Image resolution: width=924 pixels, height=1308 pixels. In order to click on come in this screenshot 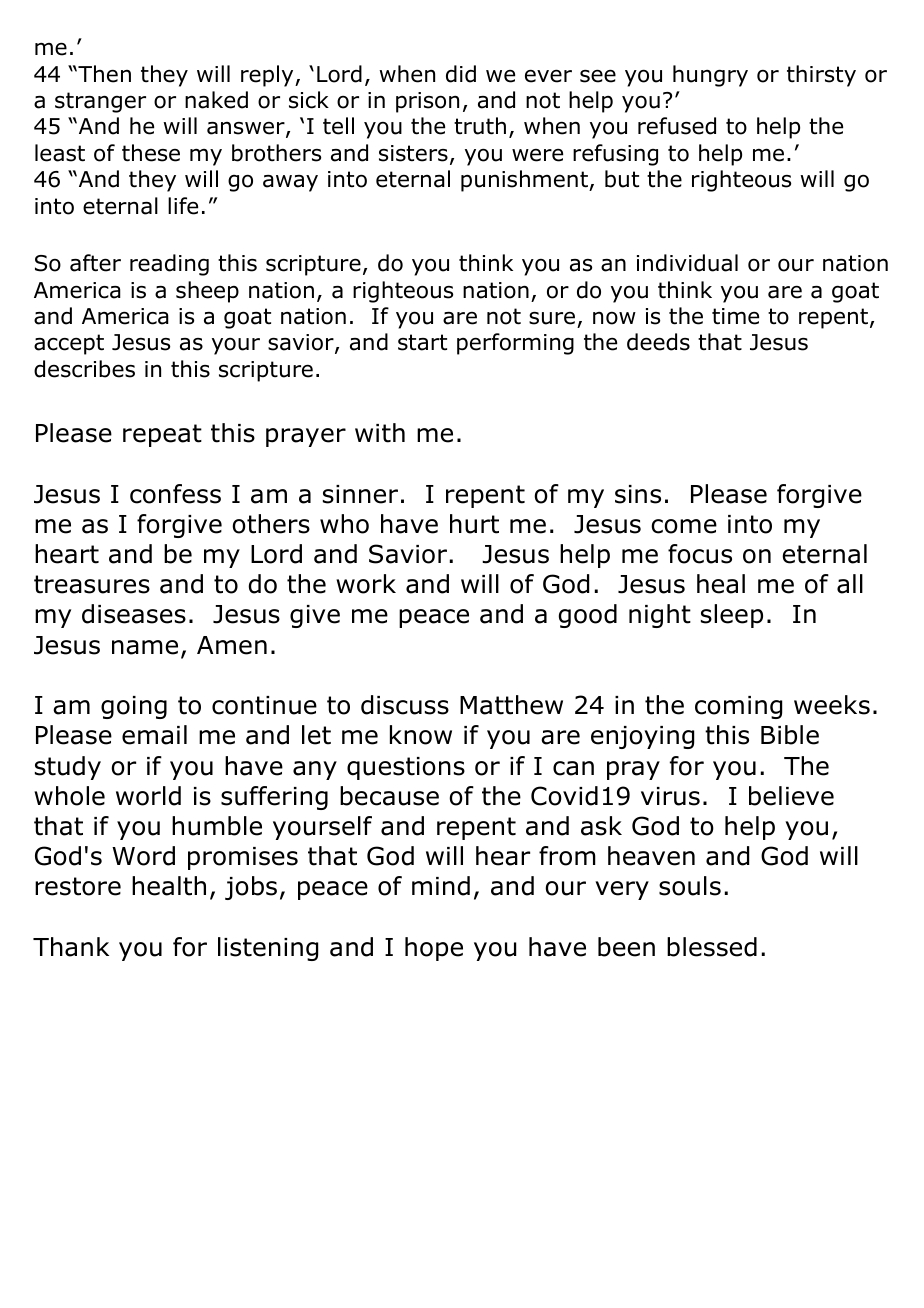, I will do `click(684, 526)`.
